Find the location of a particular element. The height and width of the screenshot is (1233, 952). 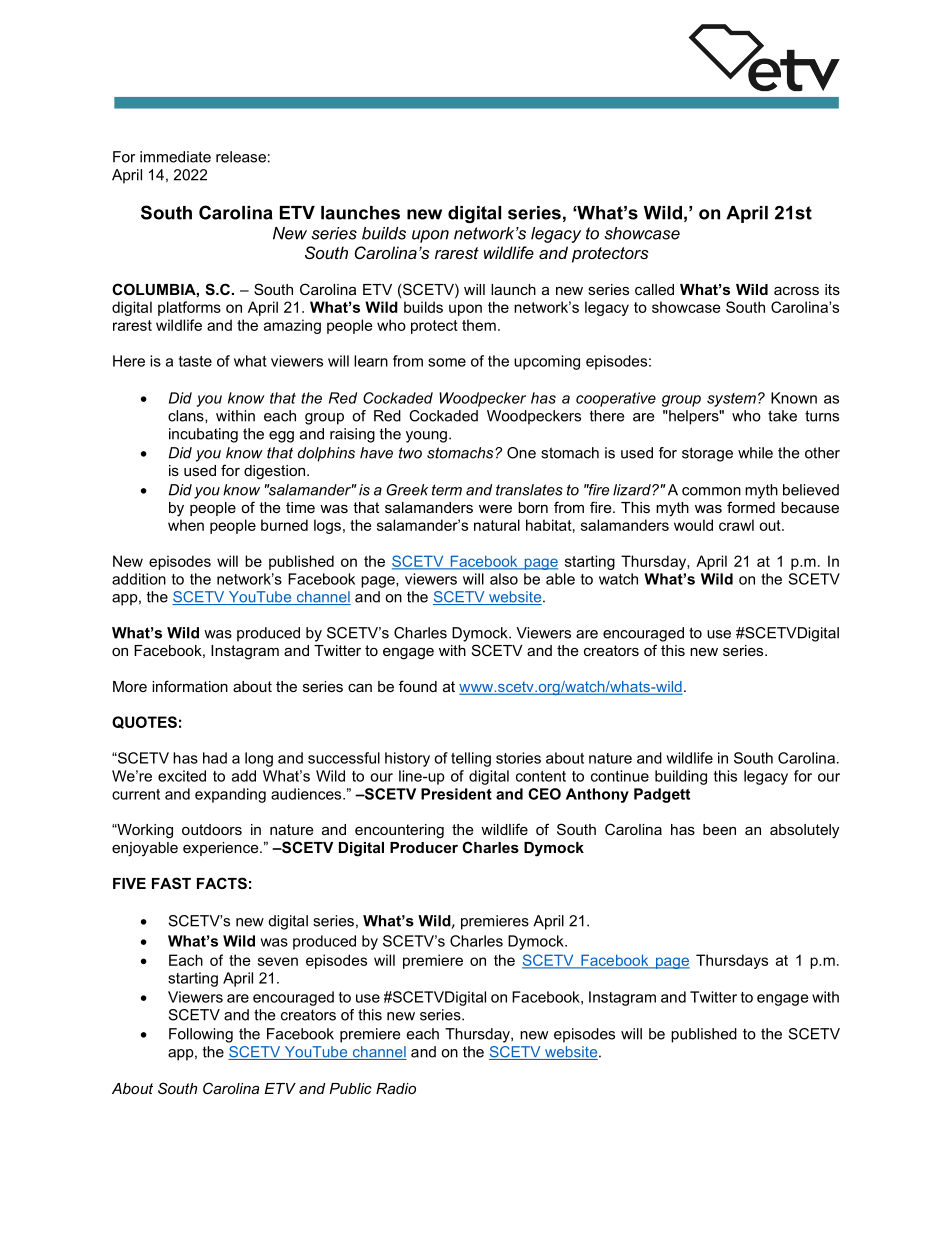

Following is located at coordinates (201, 1035).
